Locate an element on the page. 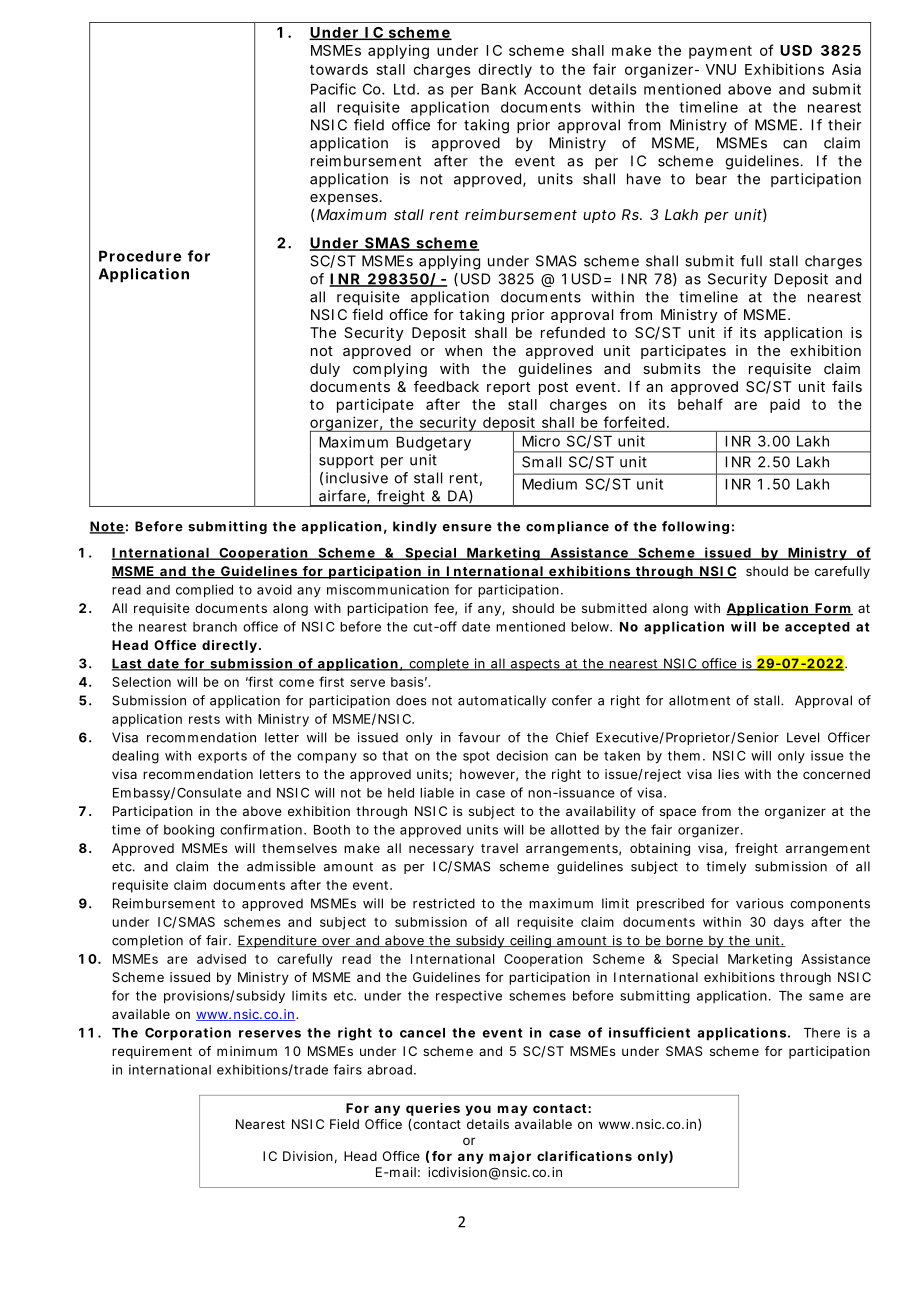 The width and height of the document is (924, 1308). requirement is located at coordinates (152, 1052).
